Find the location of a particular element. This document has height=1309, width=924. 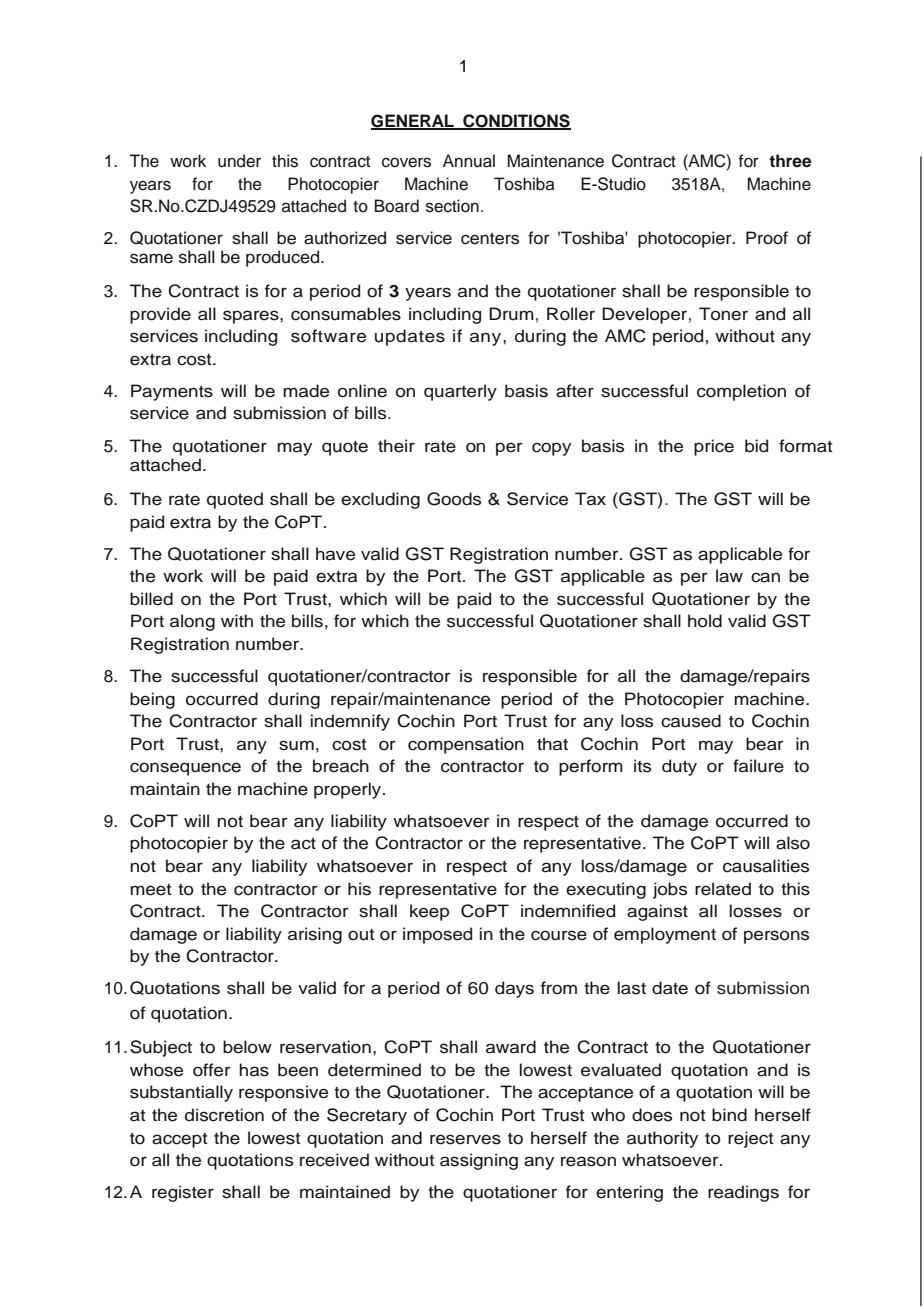

under is located at coordinates (239, 161).
